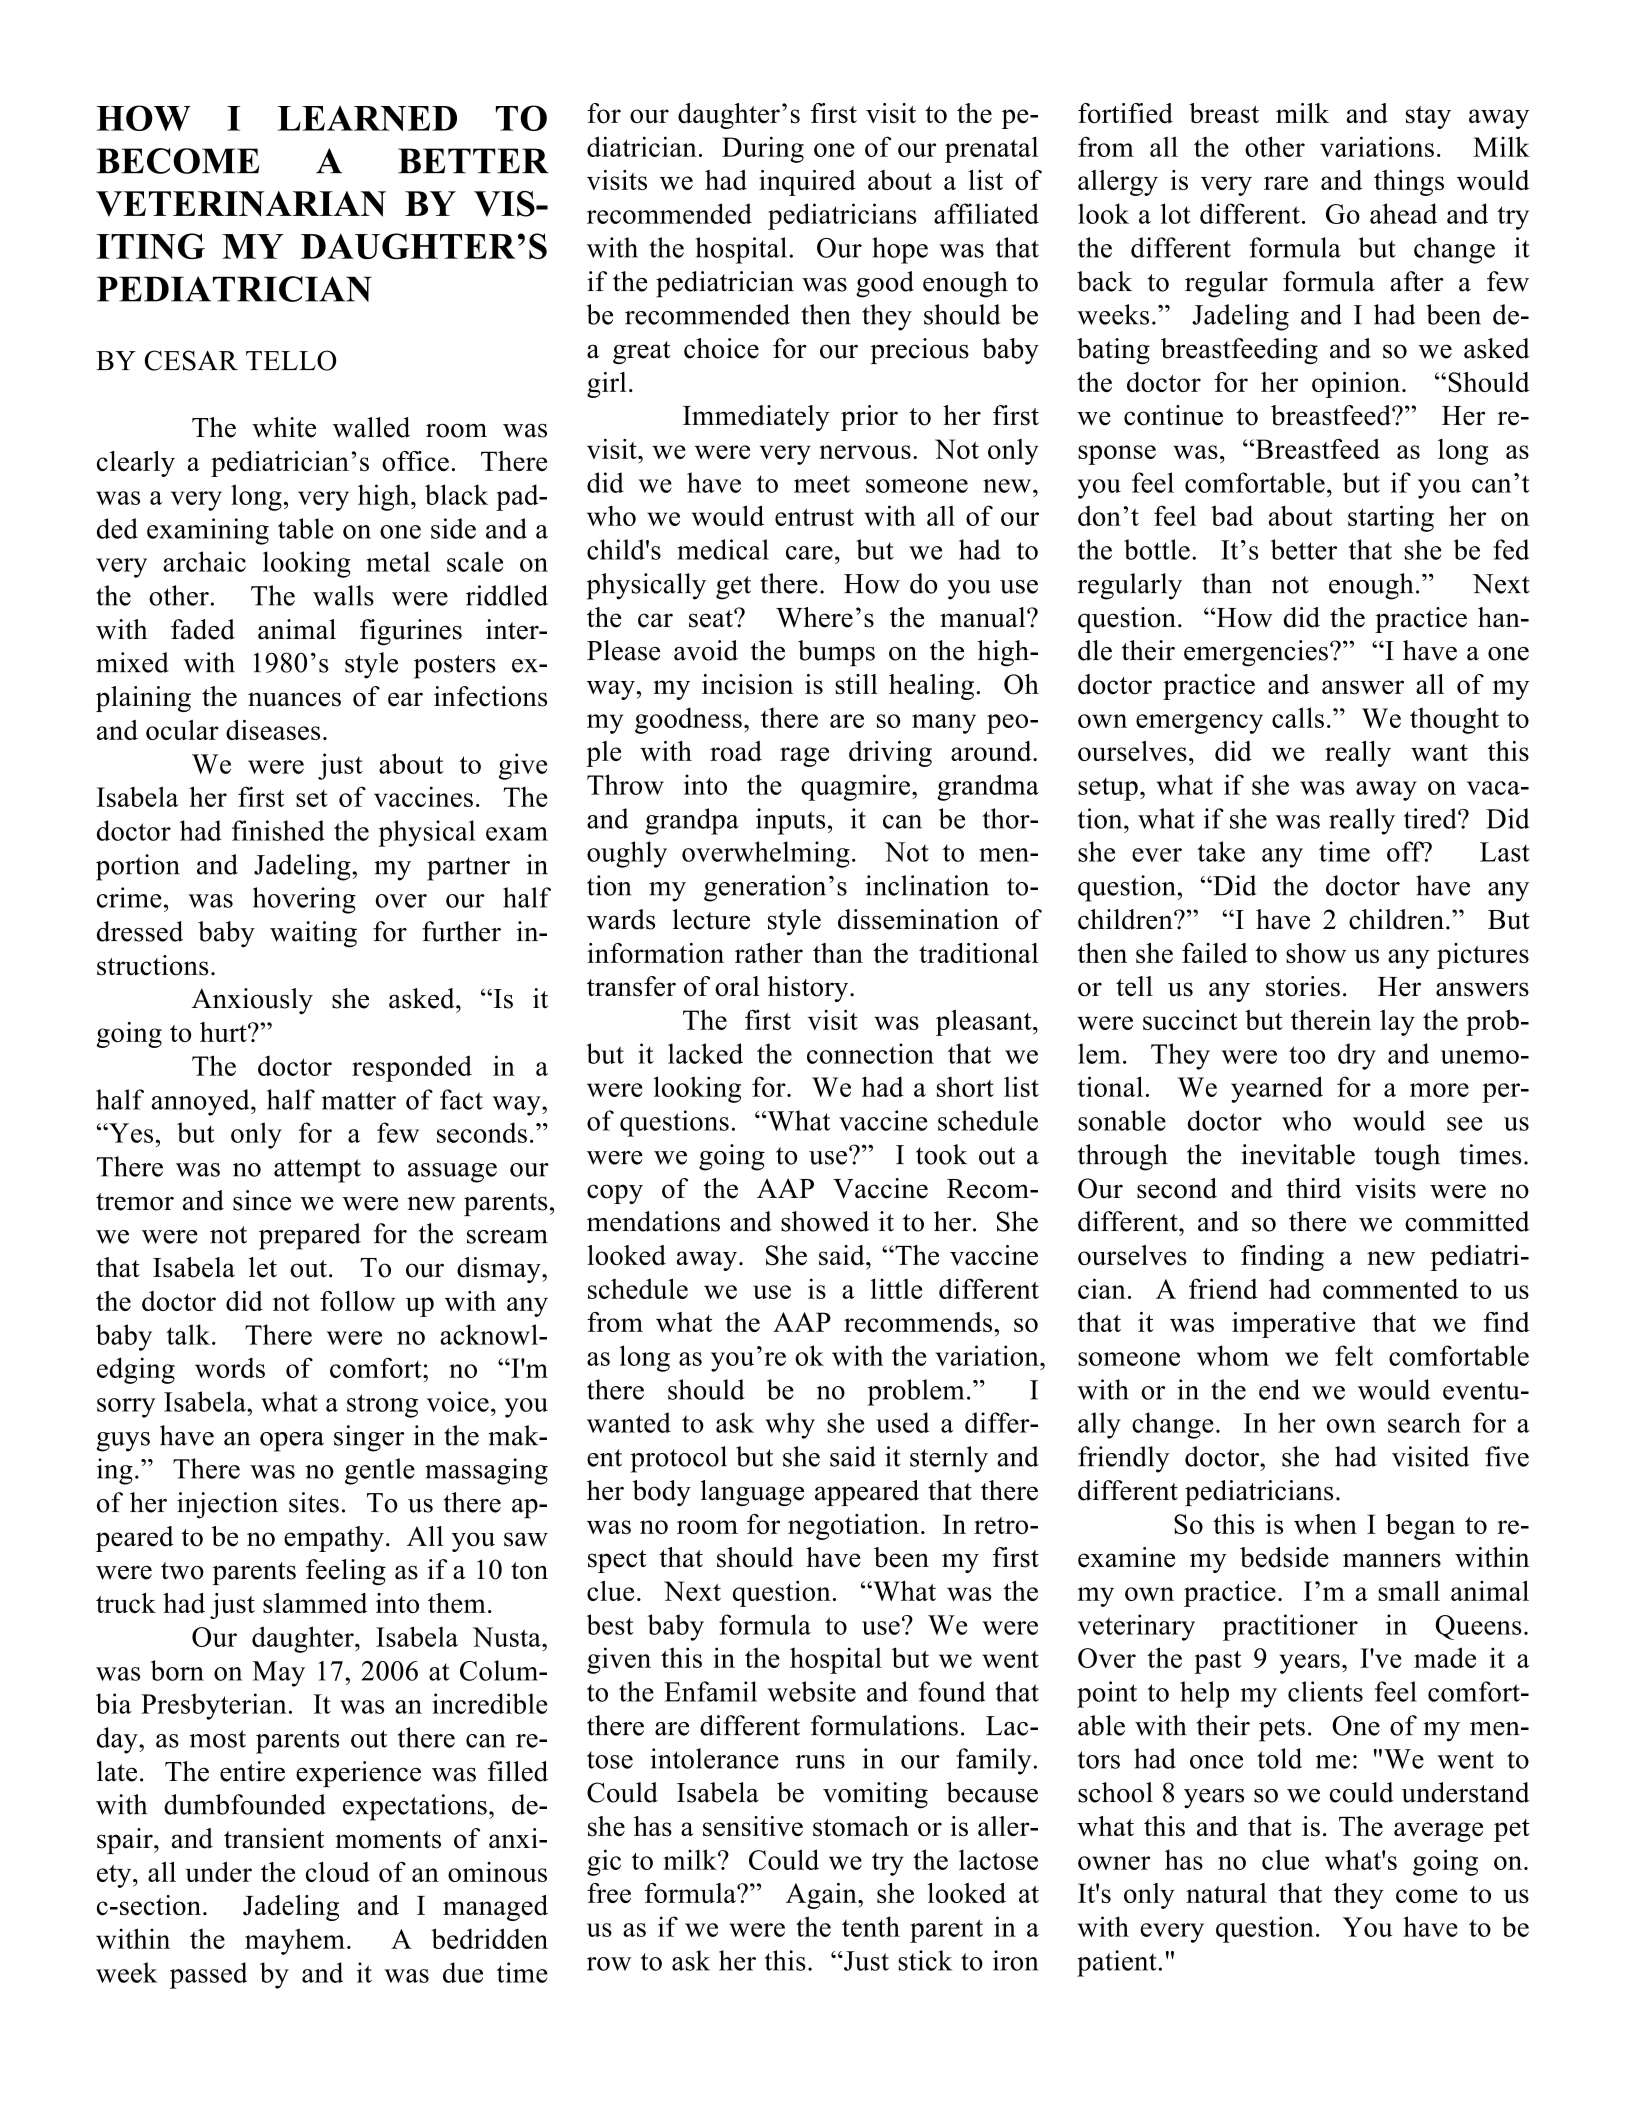 Image resolution: width=1625 pixels, height=2103 pixels. Describe the element at coordinates (822, 1896) in the screenshot. I see `Again` at that location.
